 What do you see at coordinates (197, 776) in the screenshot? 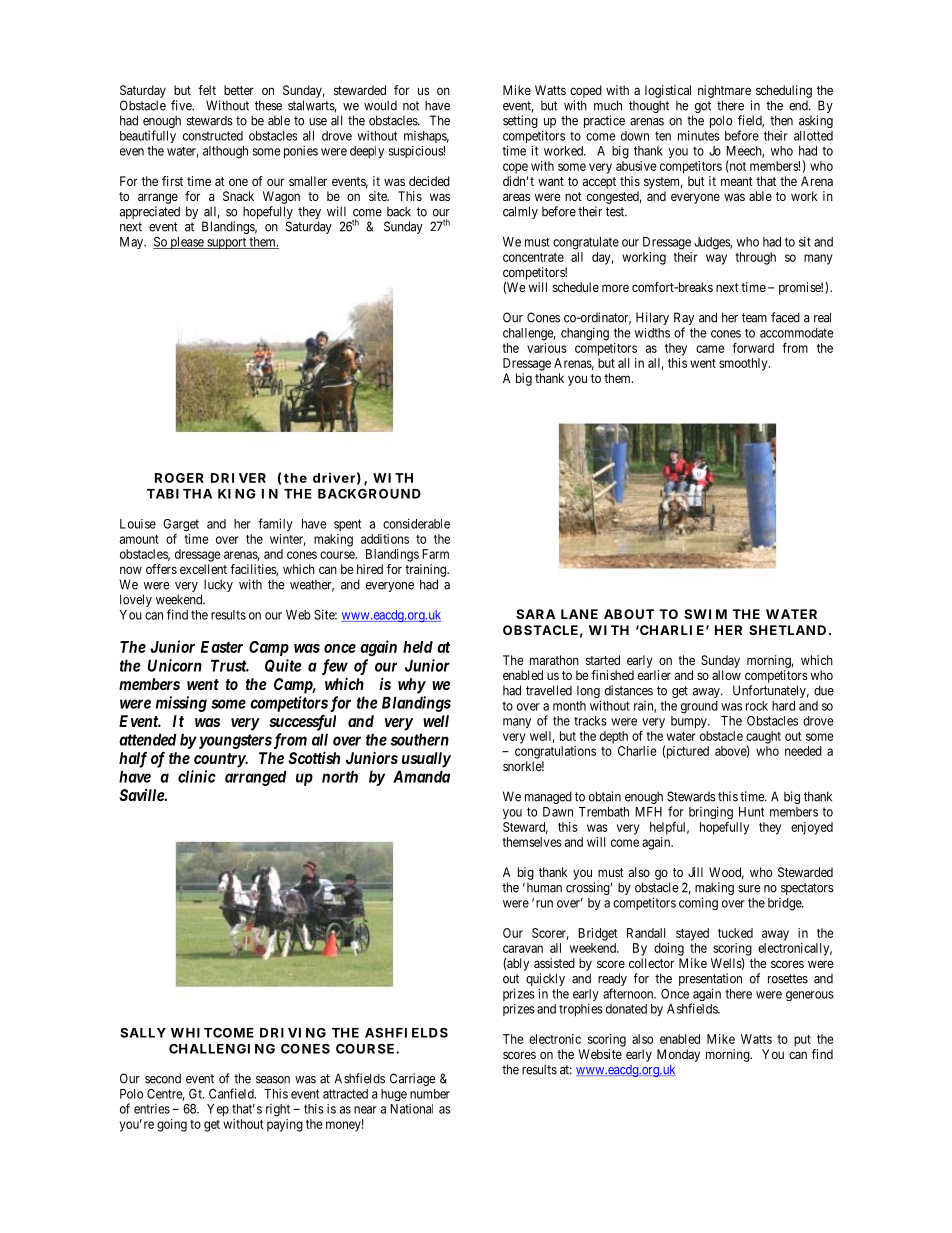
I see `clinic` at bounding box center [197, 776].
